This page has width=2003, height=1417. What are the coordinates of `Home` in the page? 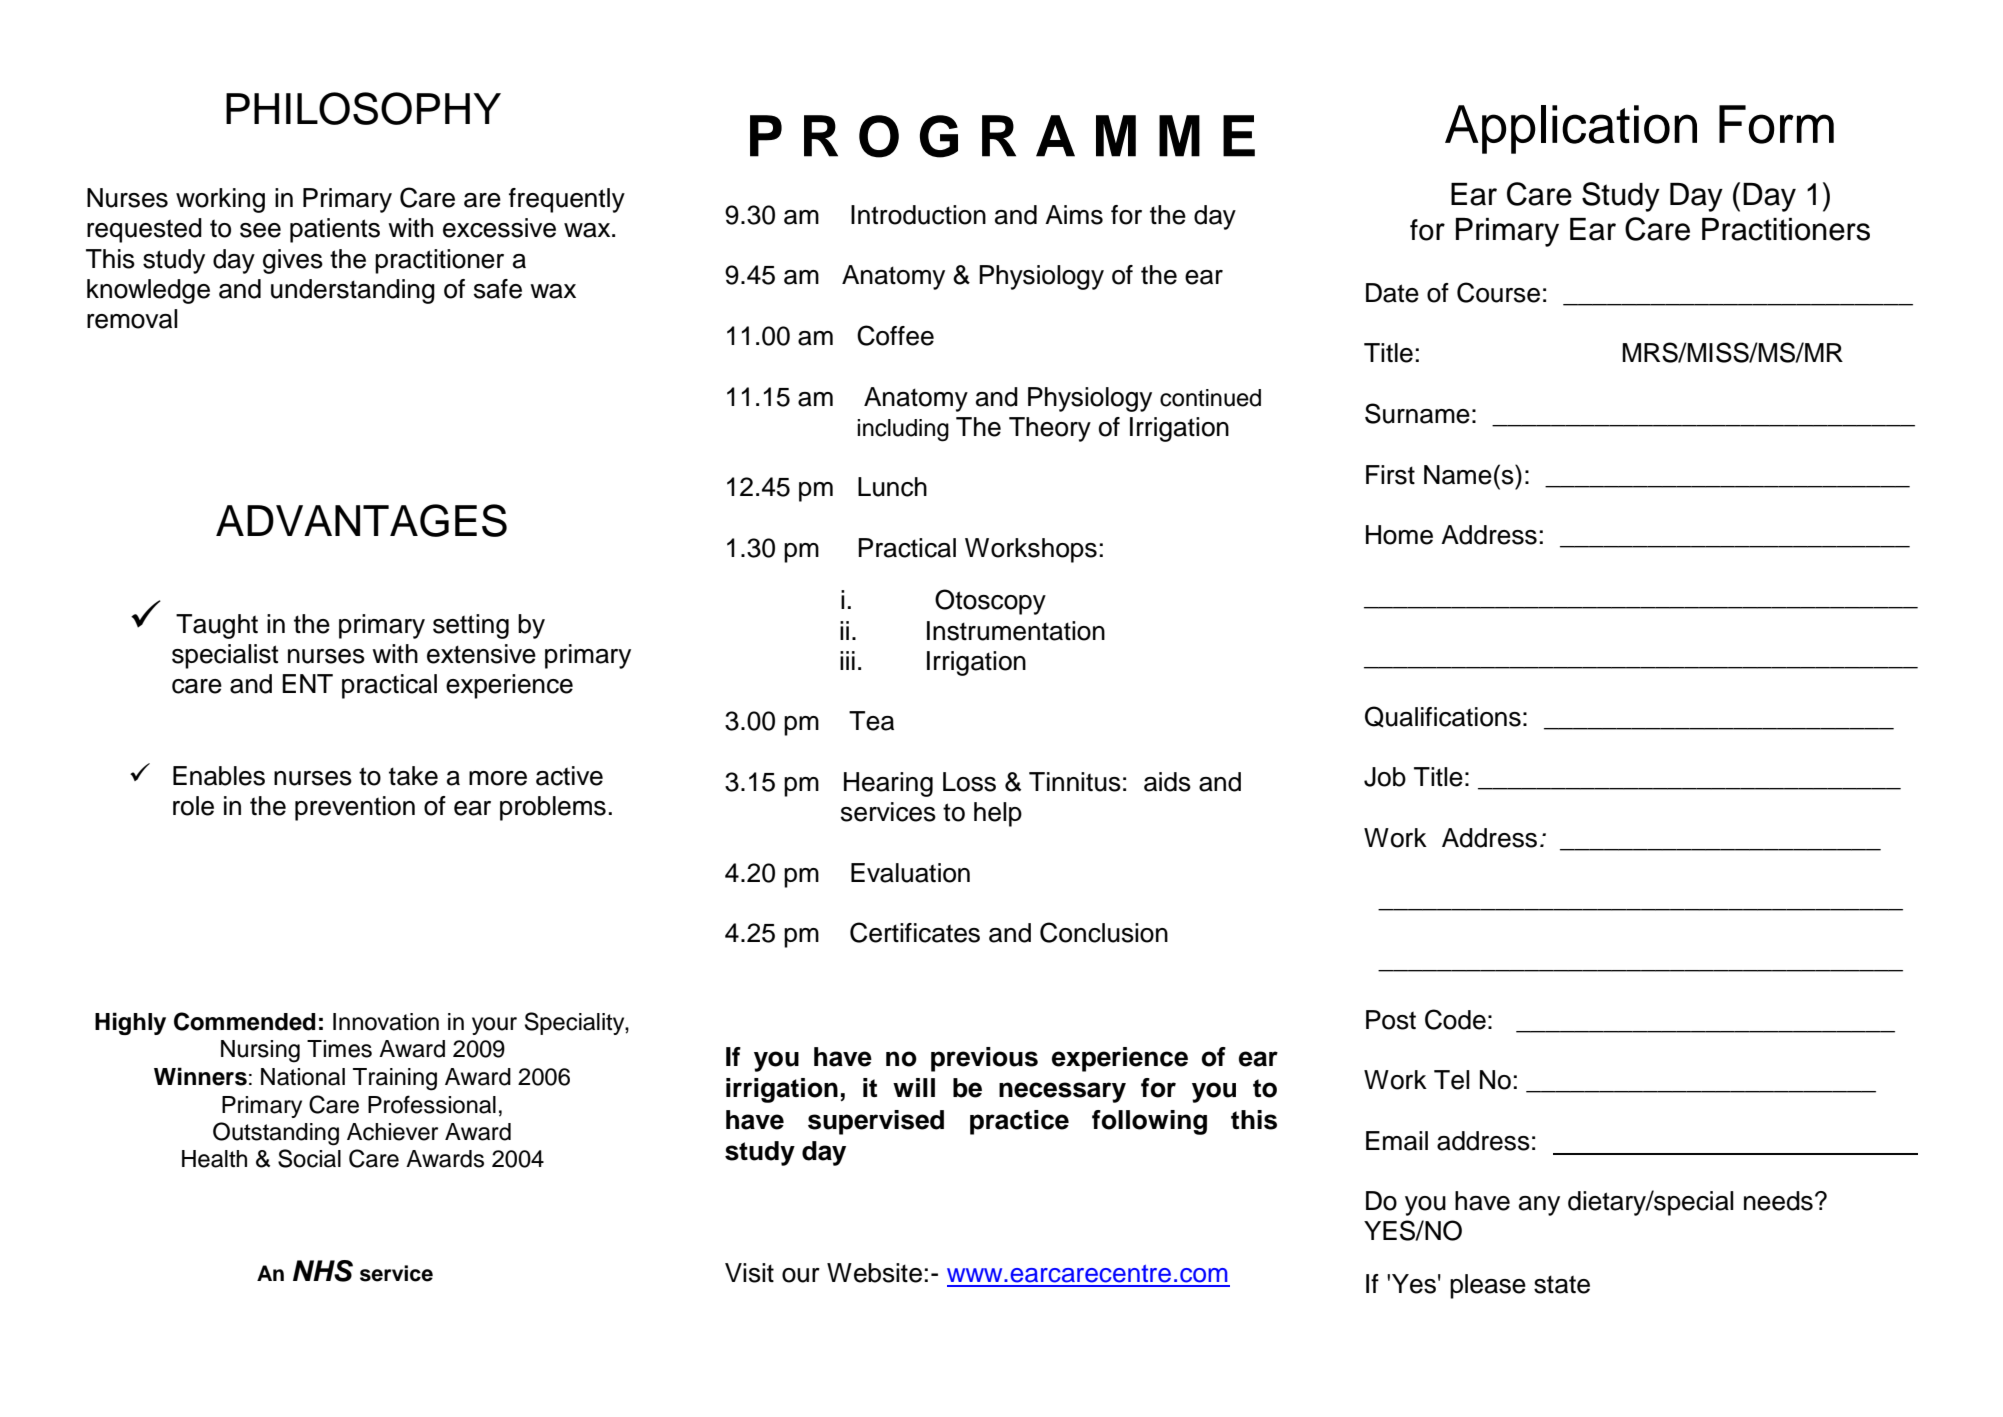 It's located at (1399, 535).
